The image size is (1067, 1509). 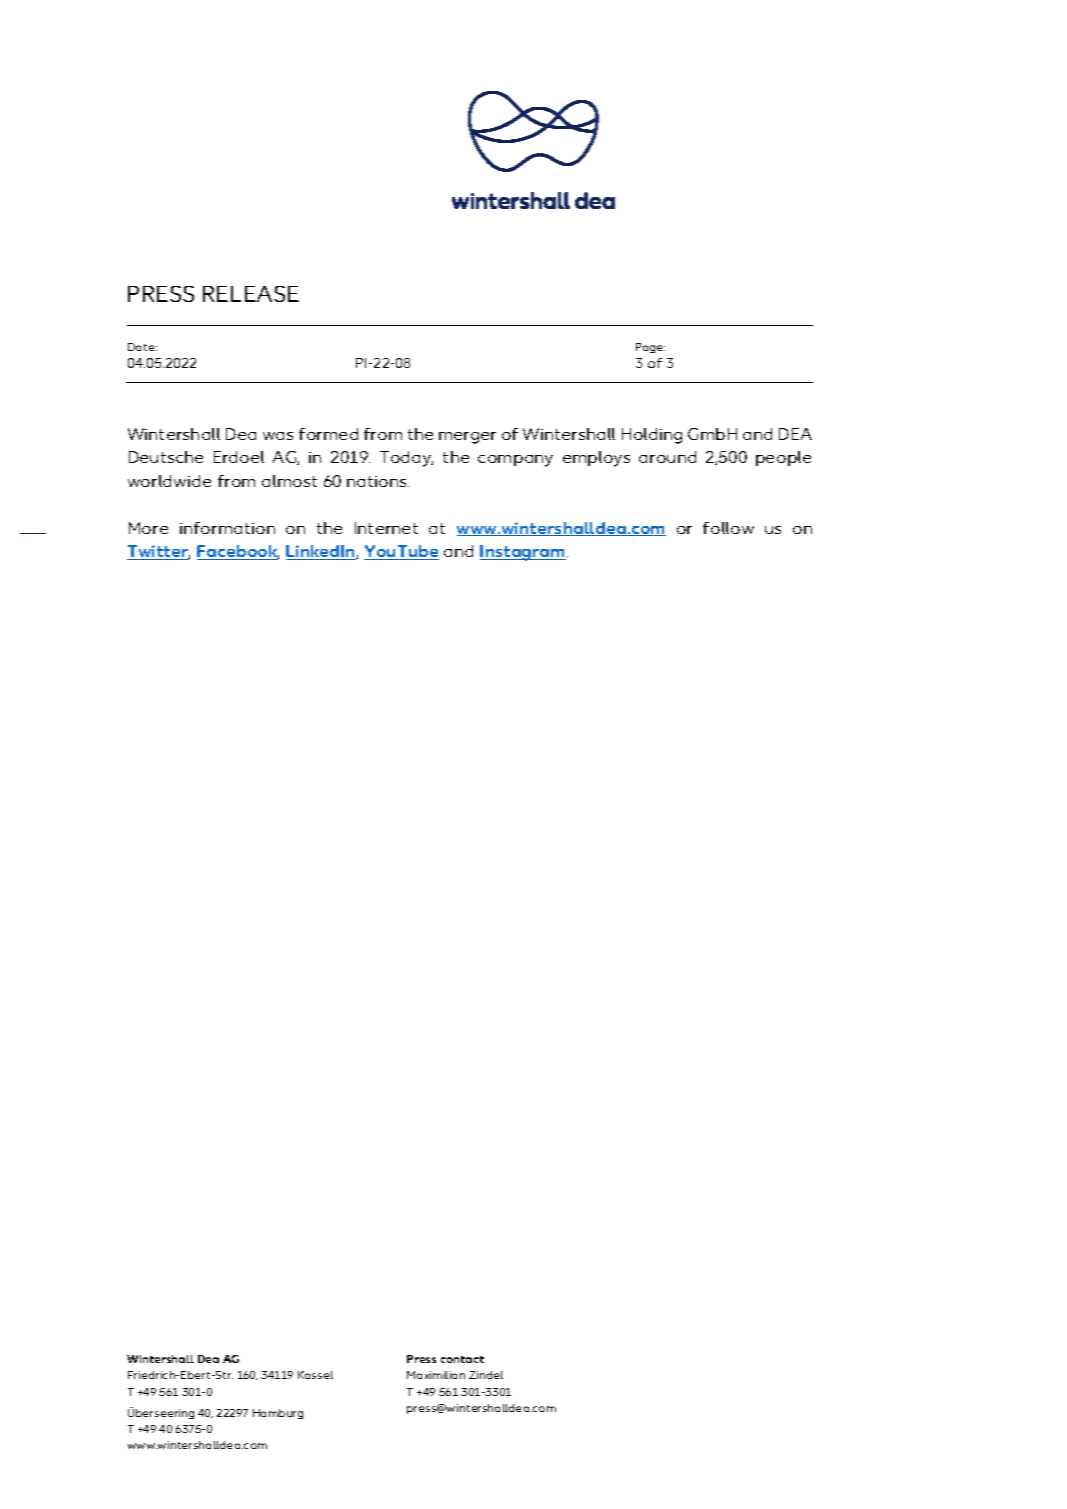 What do you see at coordinates (728, 528) in the screenshot?
I see `follow` at bounding box center [728, 528].
